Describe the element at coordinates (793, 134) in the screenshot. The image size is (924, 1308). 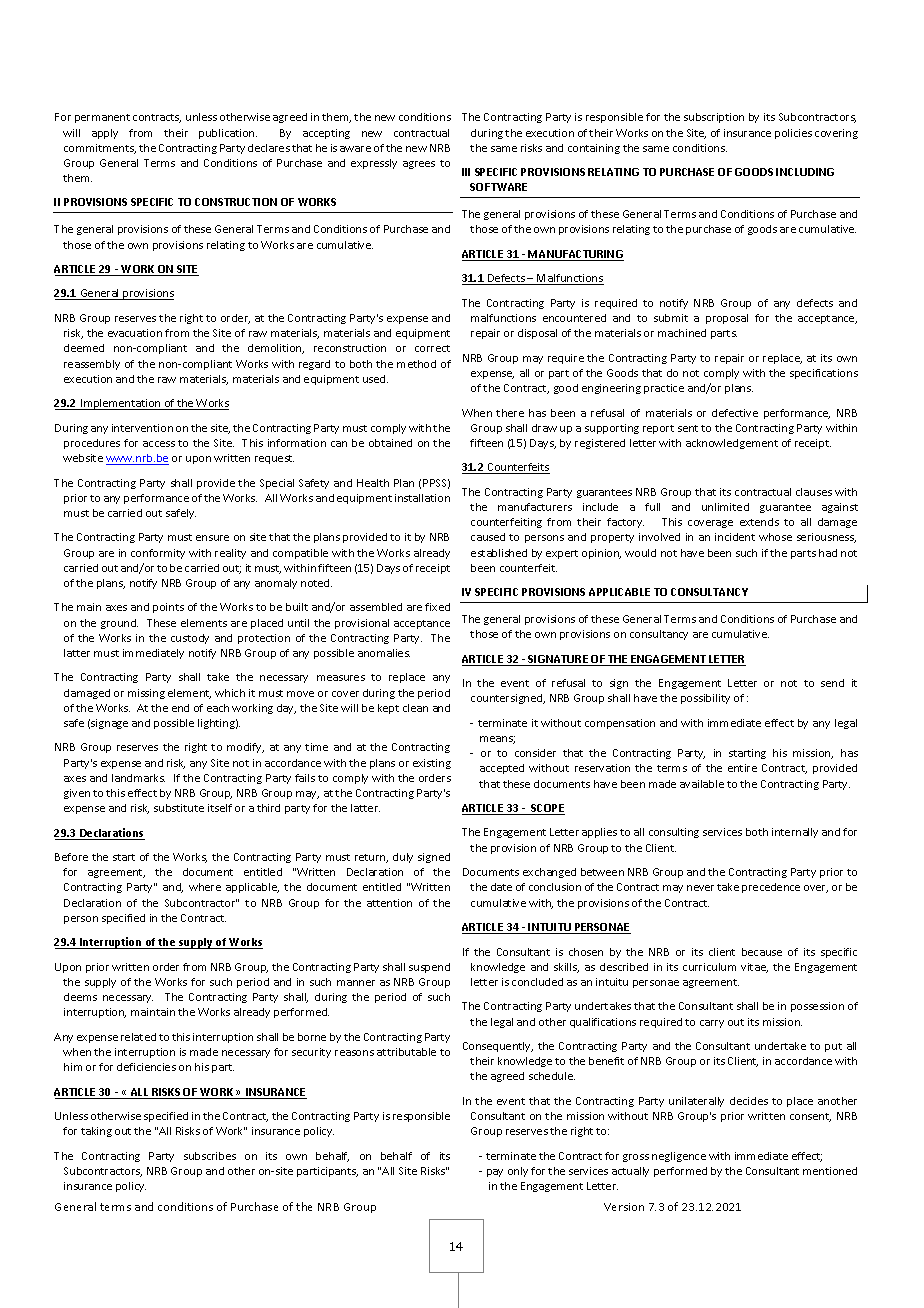
I see `policies` at that location.
